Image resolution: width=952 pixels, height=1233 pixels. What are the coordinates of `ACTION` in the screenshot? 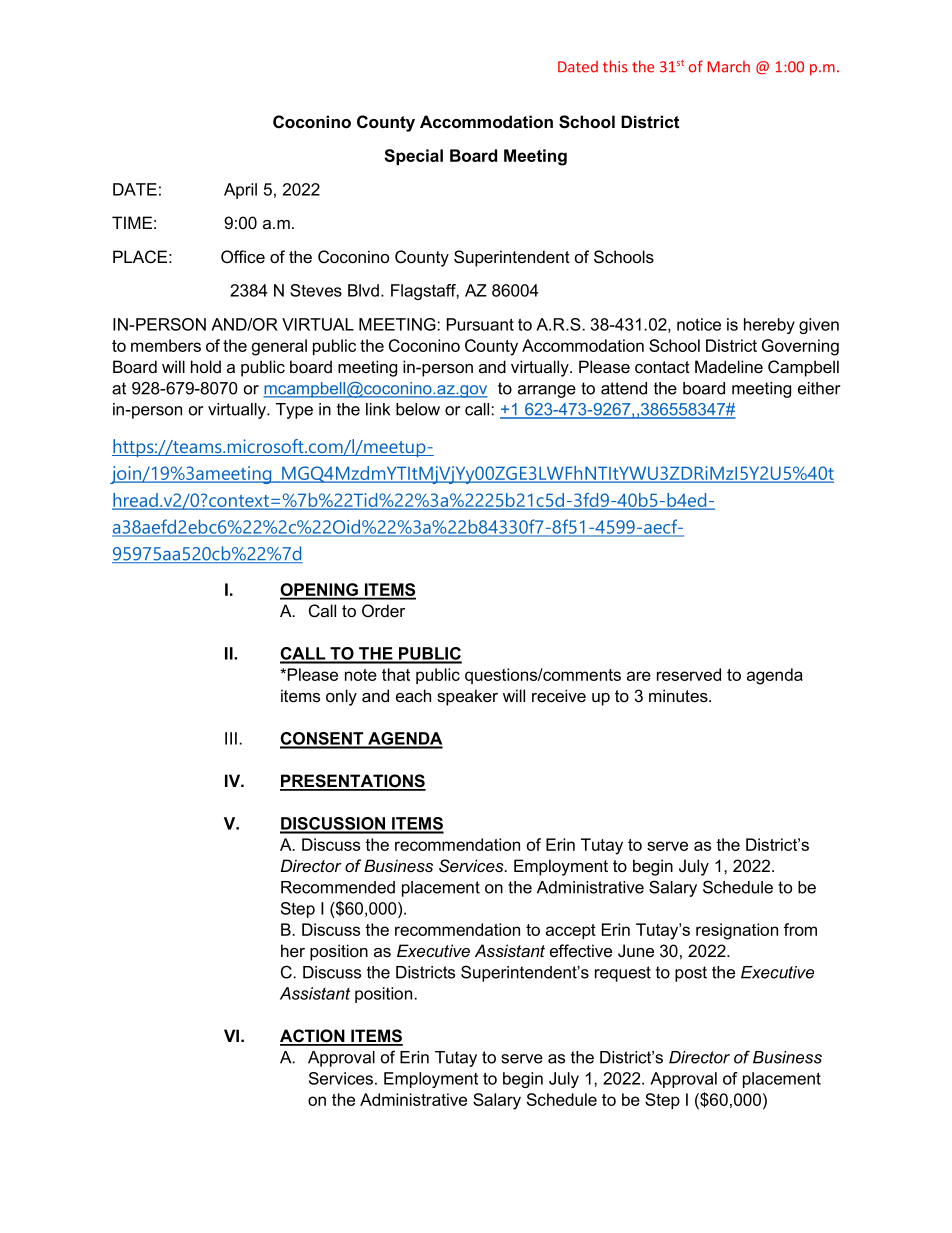 It's located at (313, 1037).
